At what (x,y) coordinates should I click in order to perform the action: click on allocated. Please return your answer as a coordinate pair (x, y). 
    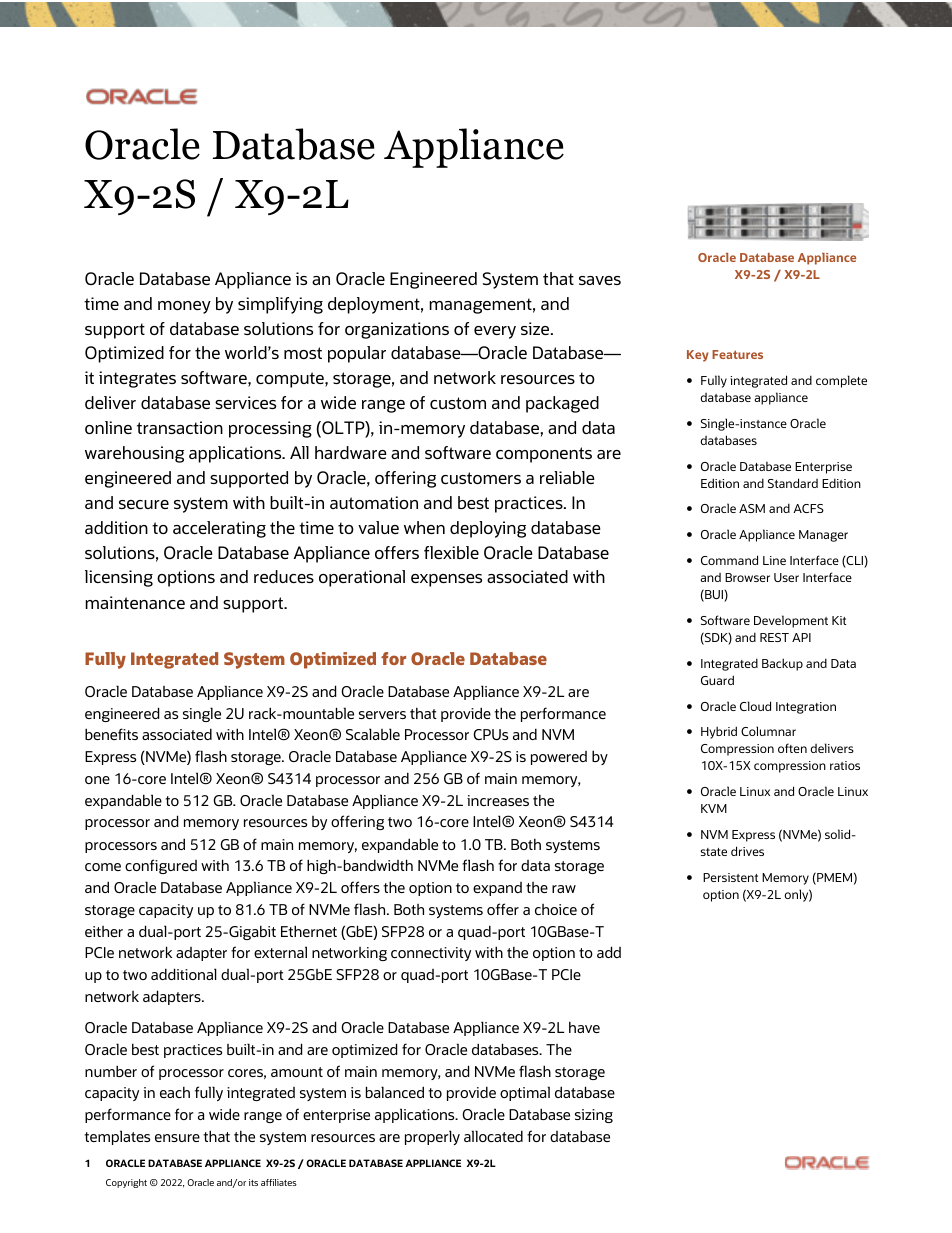
    Looking at the image, I should click on (493, 1136).
